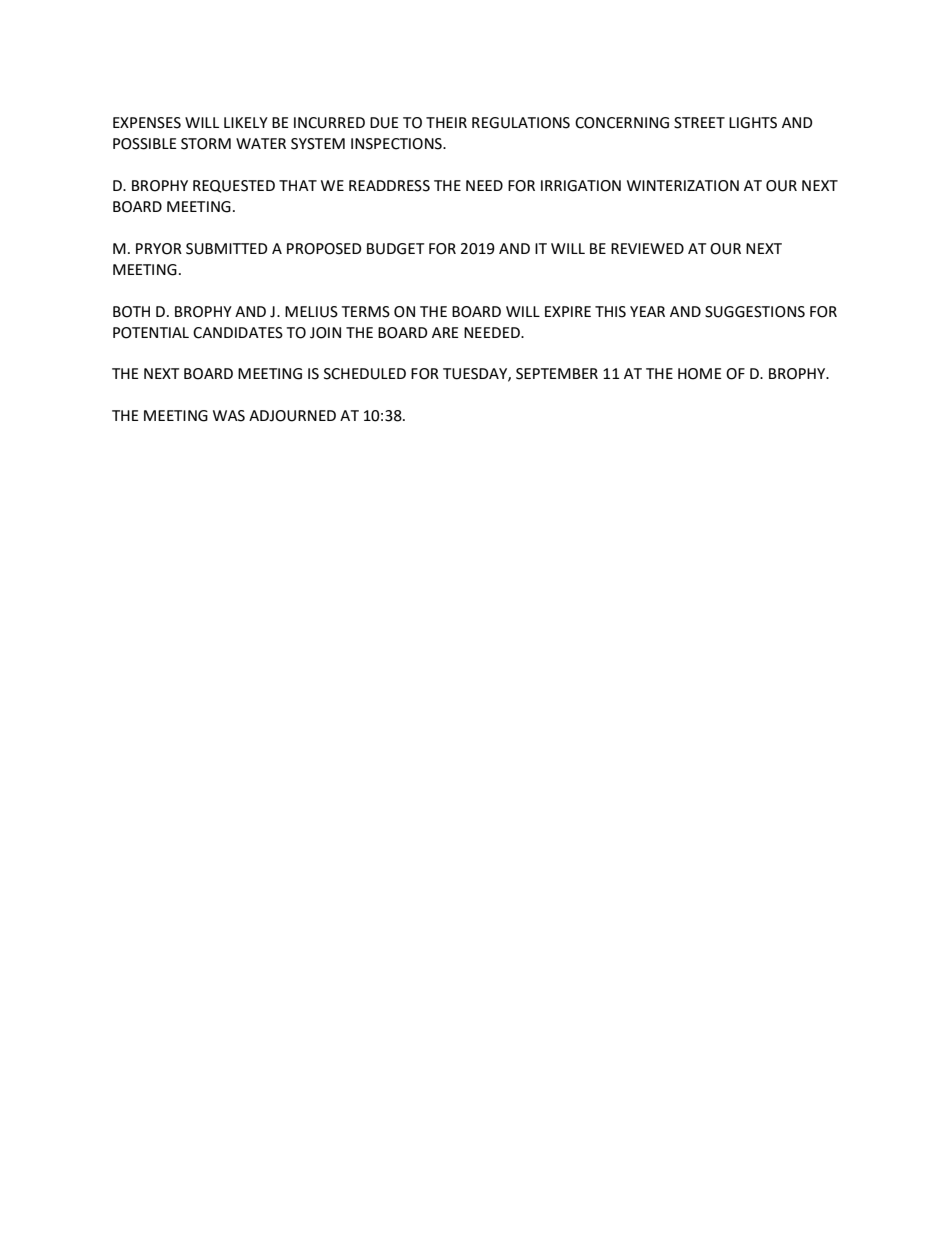 This screenshot has width=952, height=1233. I want to click on THEIR, so click(446, 122).
